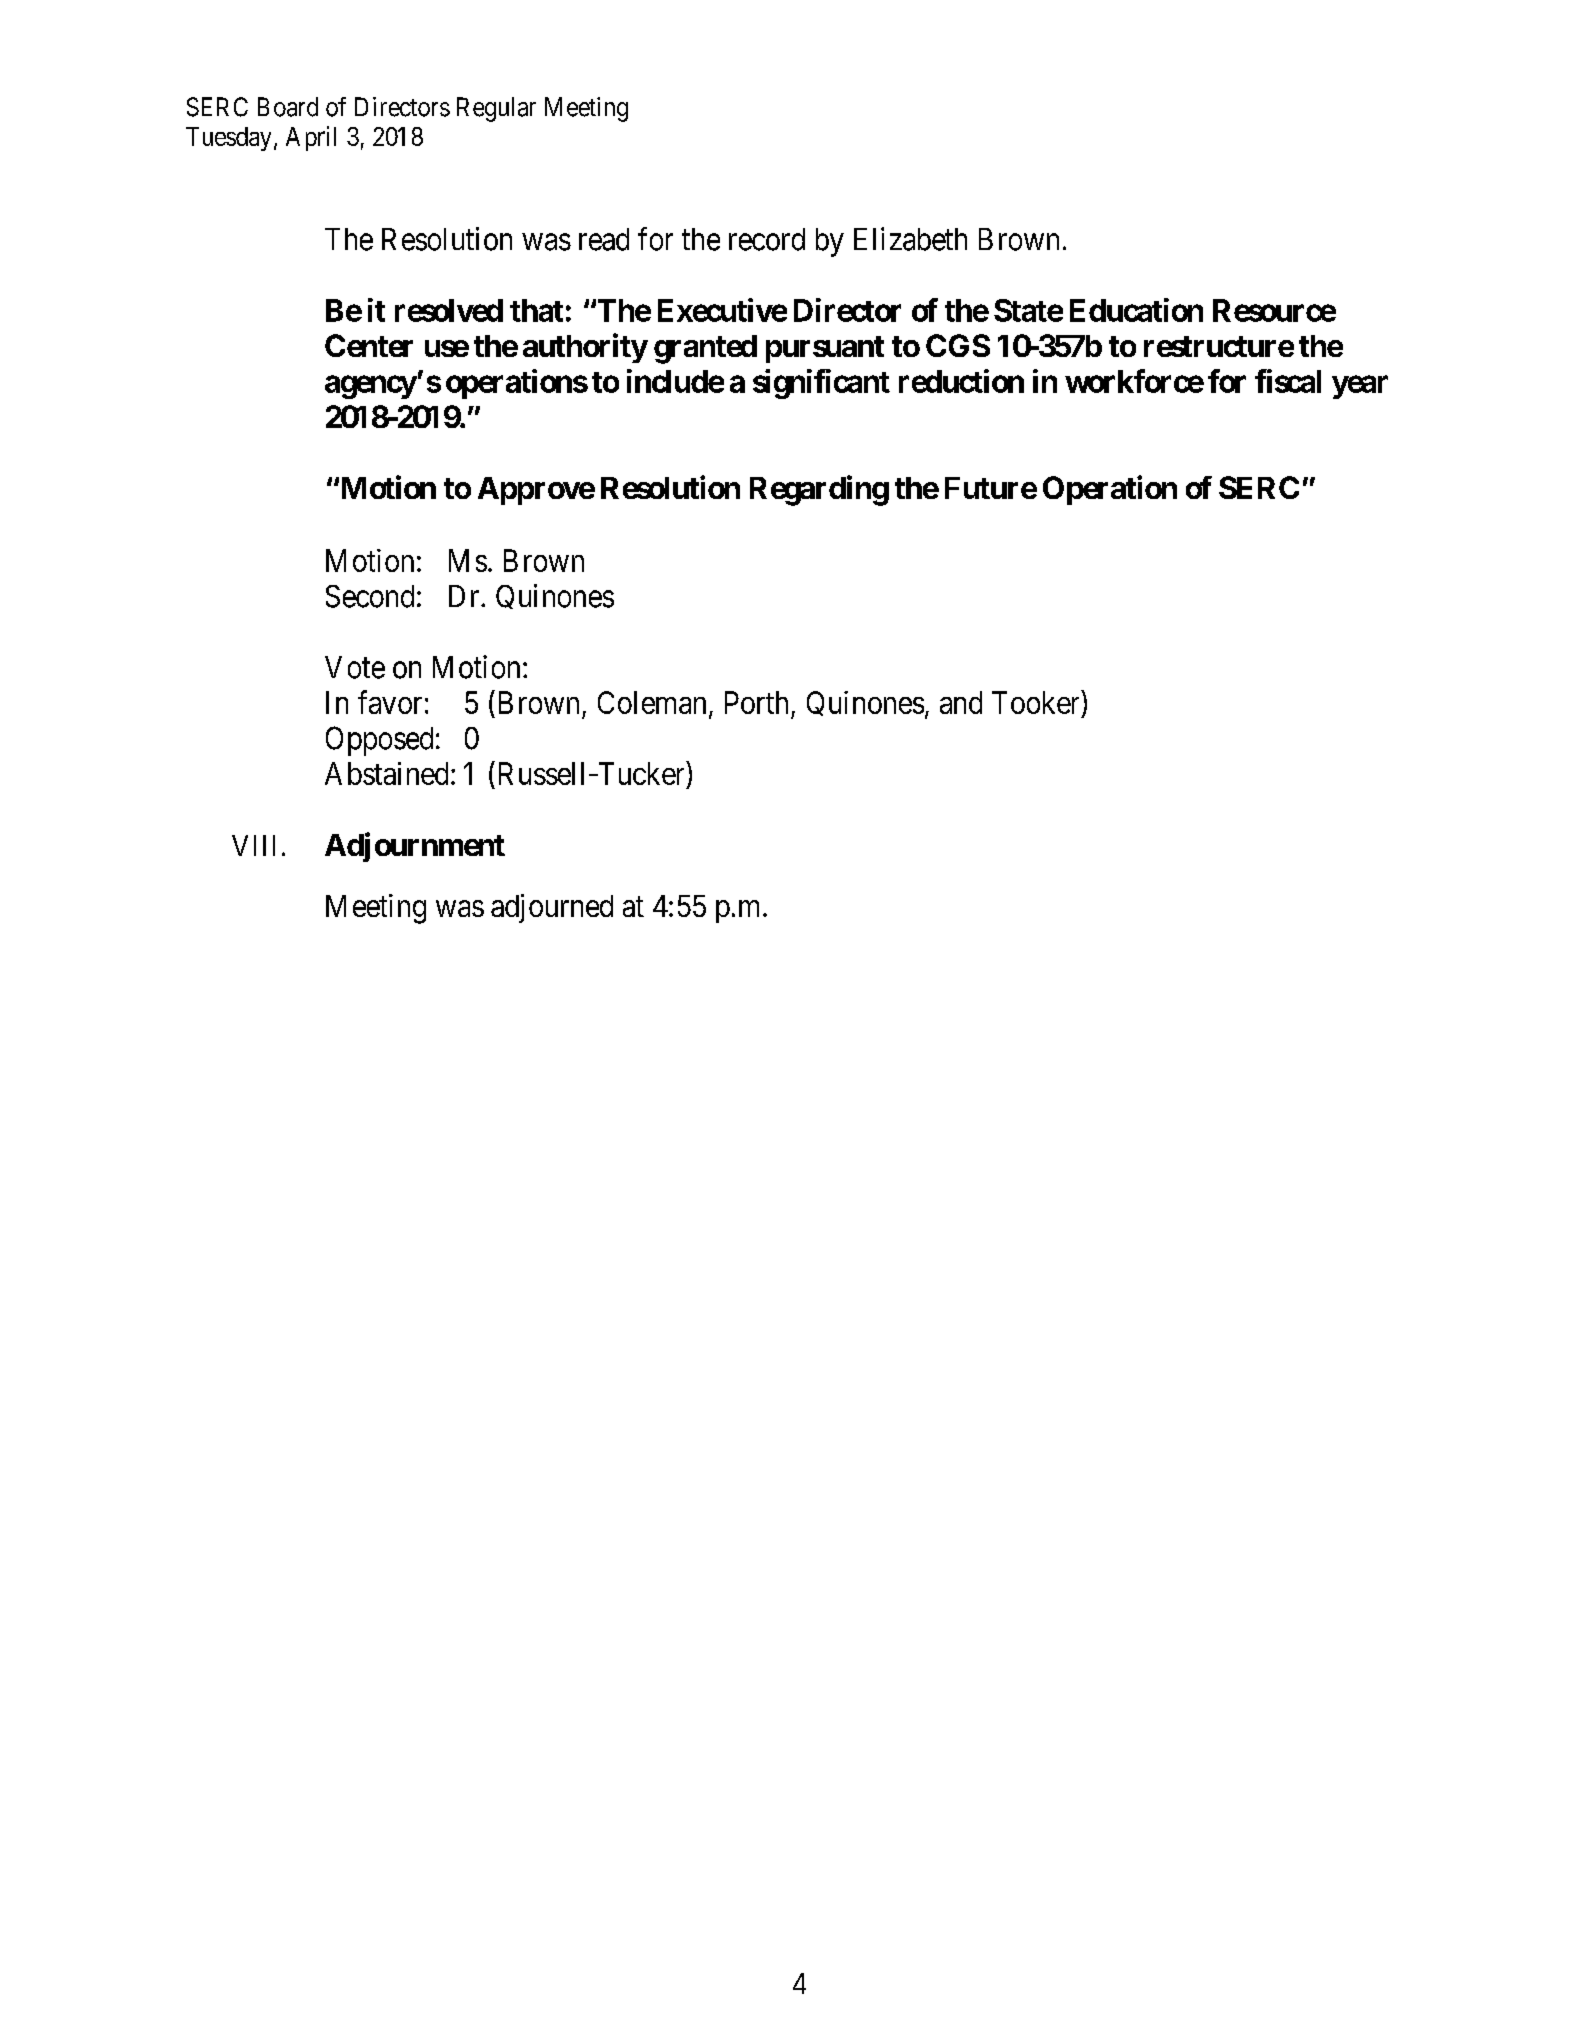 The height and width of the page is (2037, 1574). I want to click on Regular, so click(496, 109).
